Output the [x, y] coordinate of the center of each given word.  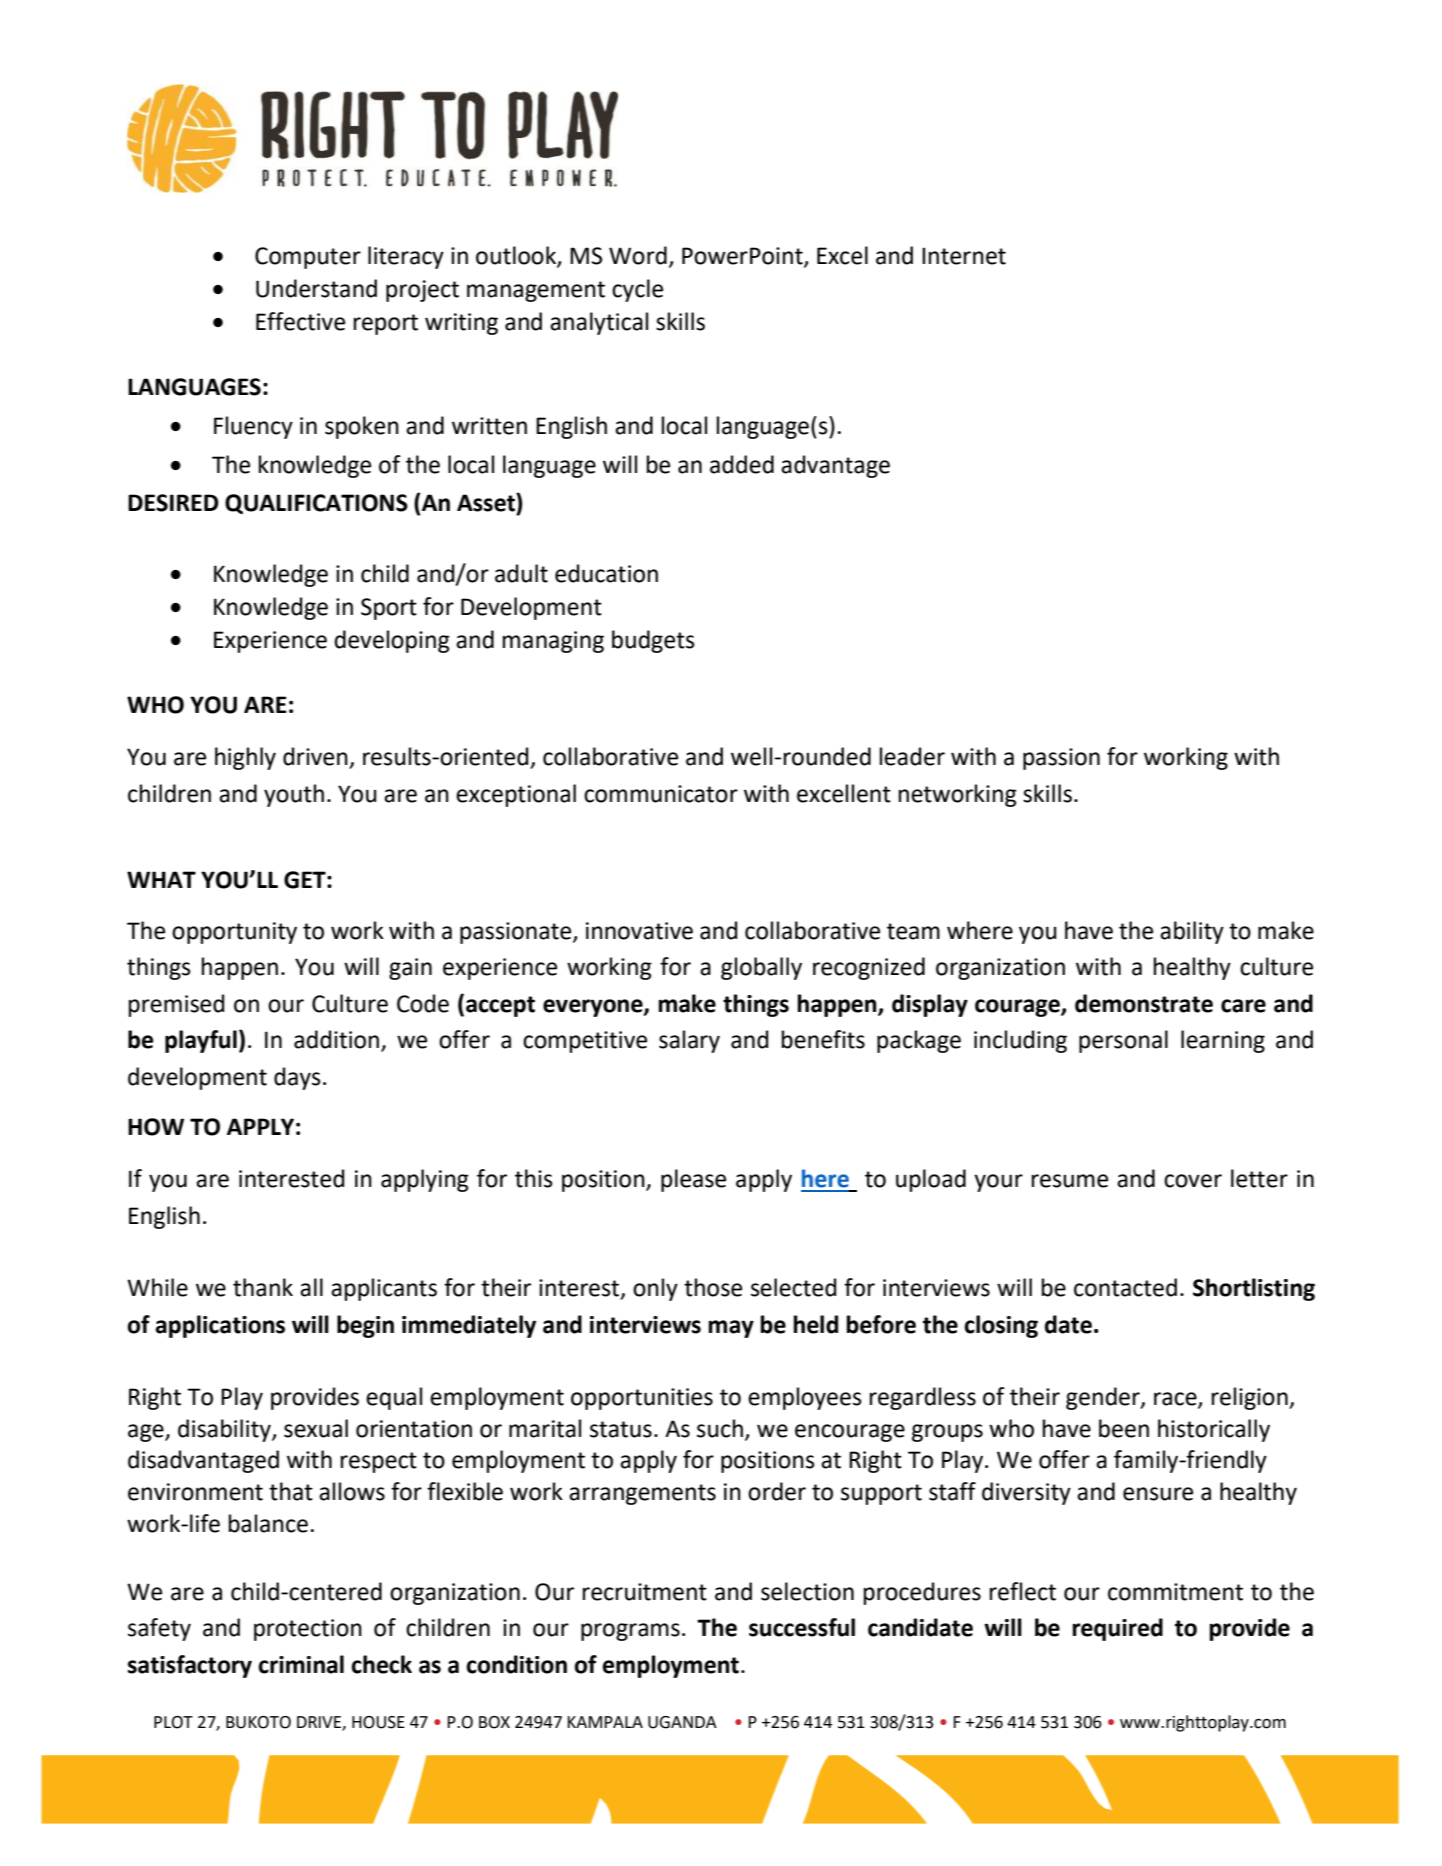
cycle [637, 290]
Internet [964, 256]
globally [761, 968]
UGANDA [682, 1722]
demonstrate [1144, 1003]
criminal [301, 1664]
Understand [316, 288]
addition [338, 1040]
